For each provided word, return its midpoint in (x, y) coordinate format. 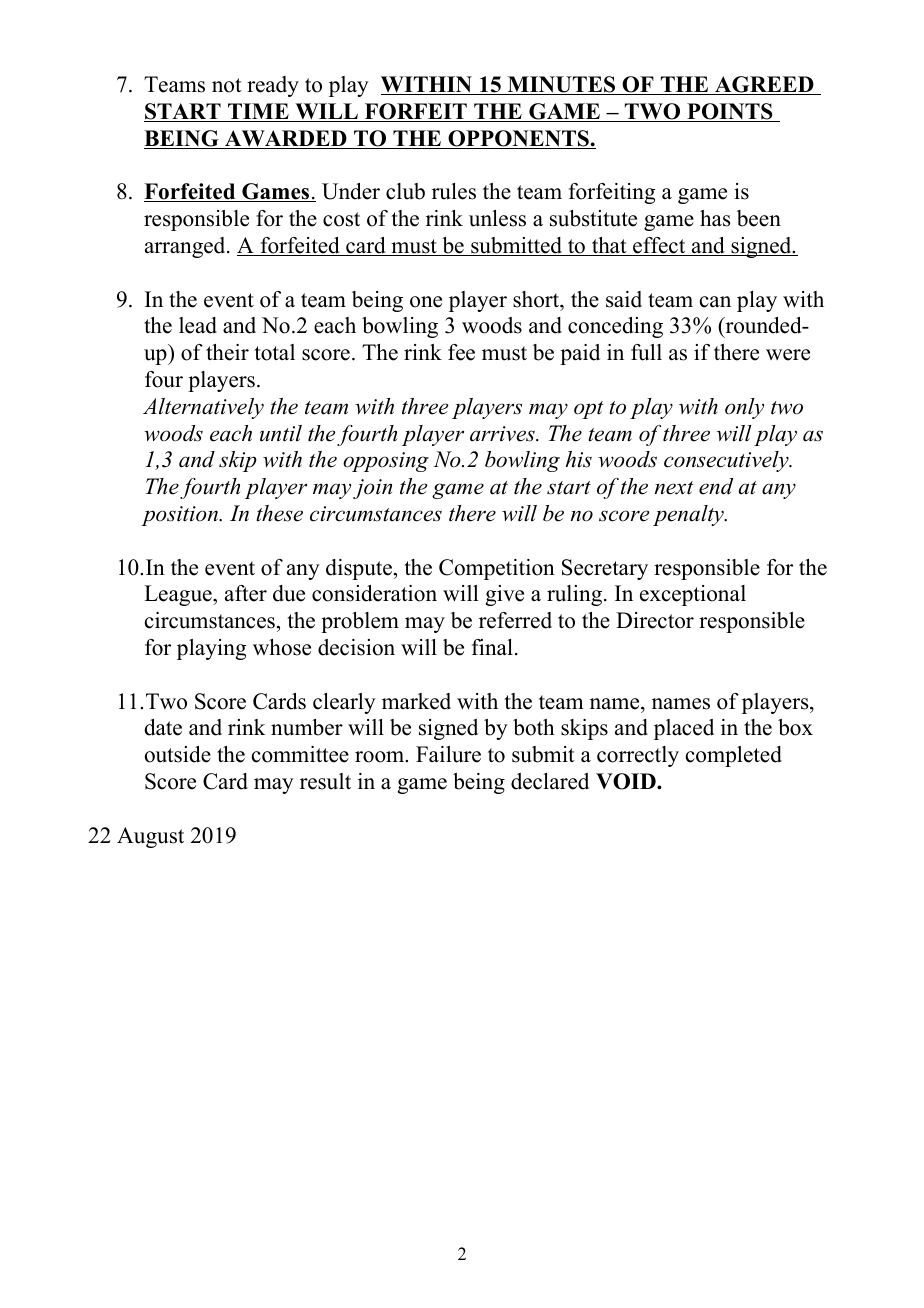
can (715, 302)
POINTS (730, 112)
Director (655, 620)
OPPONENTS (518, 139)
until (281, 433)
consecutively (727, 461)
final (492, 647)
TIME (258, 112)
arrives (503, 434)
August (150, 837)
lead (198, 325)
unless (497, 218)
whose (282, 647)
